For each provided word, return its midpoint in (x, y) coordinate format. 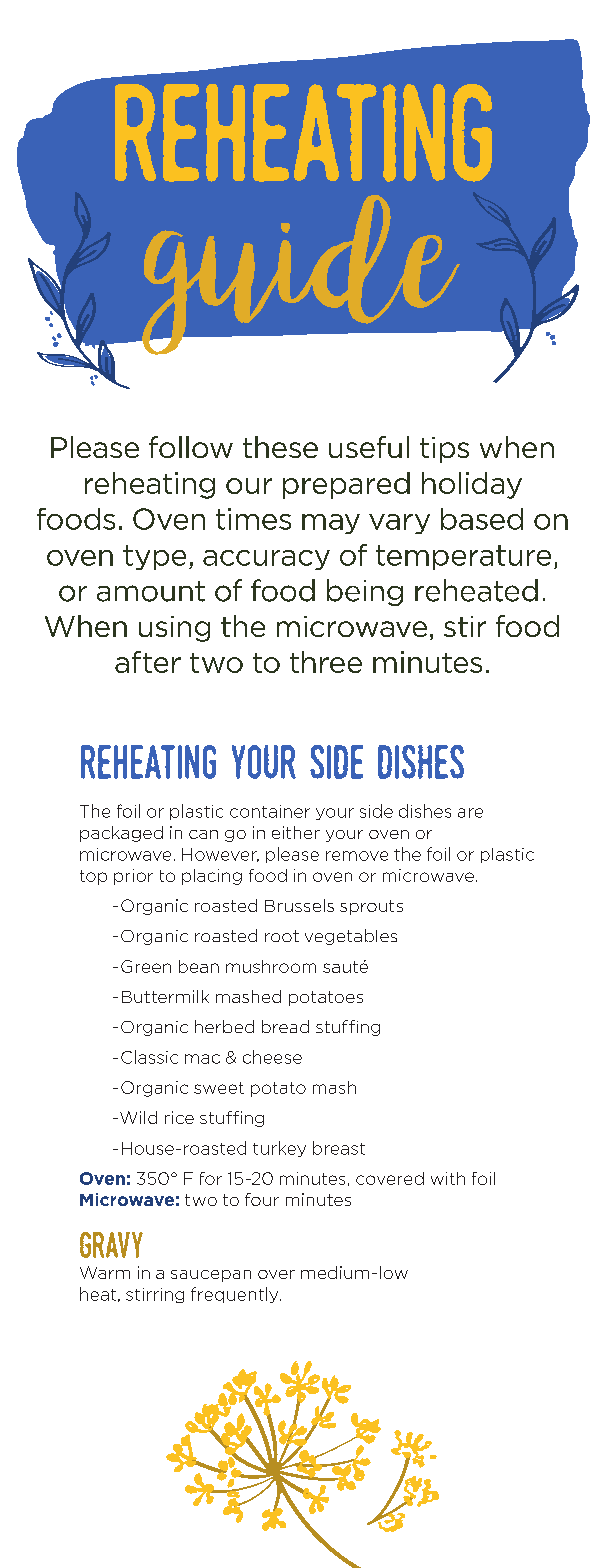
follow (191, 447)
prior (133, 877)
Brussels (299, 905)
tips (444, 450)
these (280, 447)
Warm (105, 1272)
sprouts (371, 907)
